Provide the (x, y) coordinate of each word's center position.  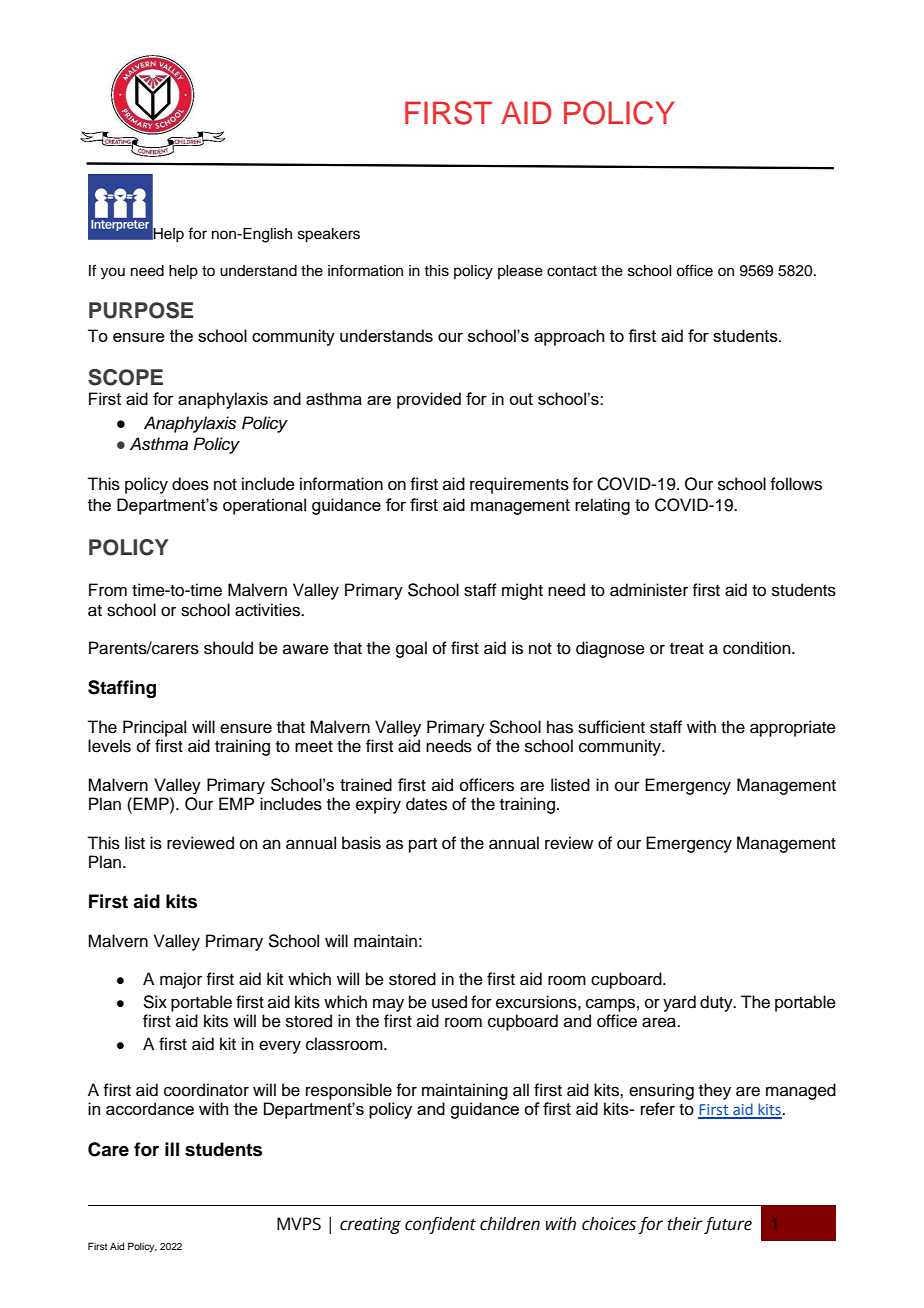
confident (440, 1225)
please (520, 272)
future (728, 1225)
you (113, 273)
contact (572, 271)
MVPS (299, 1224)
